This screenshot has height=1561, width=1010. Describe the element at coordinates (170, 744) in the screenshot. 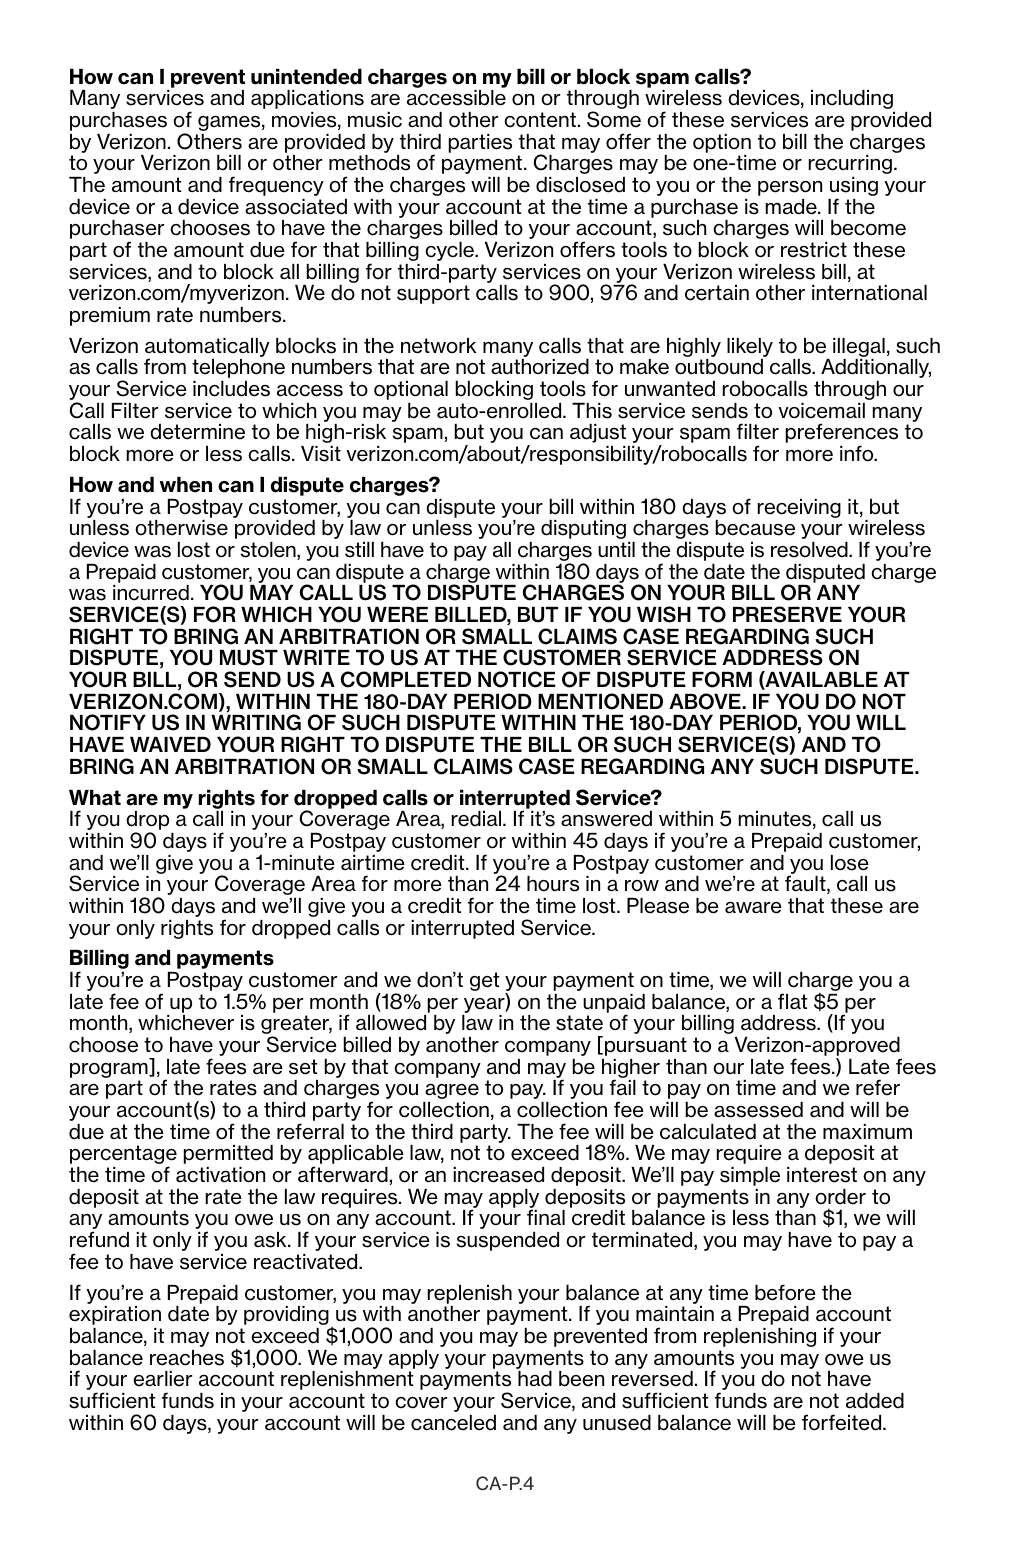

I see `WAIVED` at that location.
